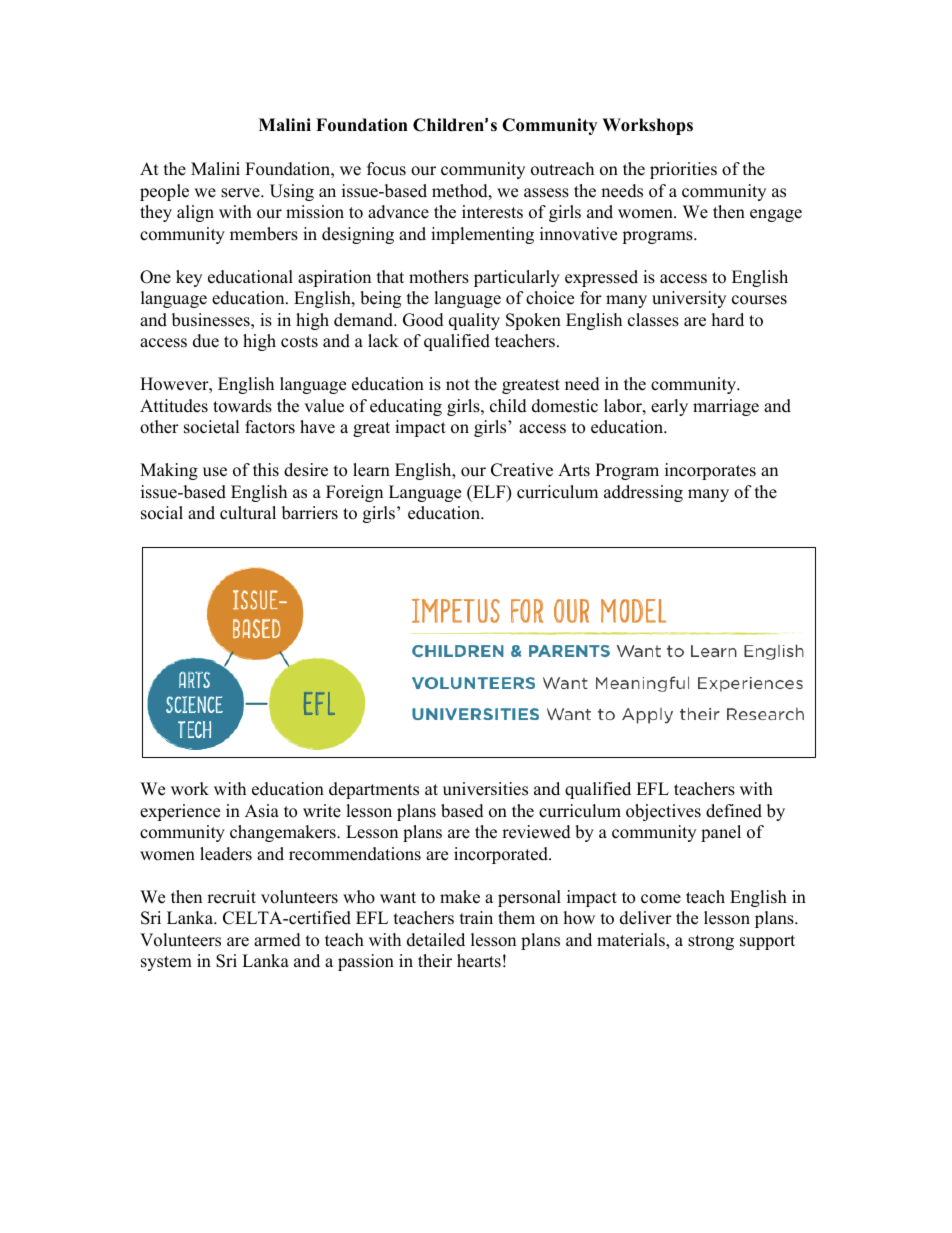  I want to click on incorporates, so click(710, 471).
